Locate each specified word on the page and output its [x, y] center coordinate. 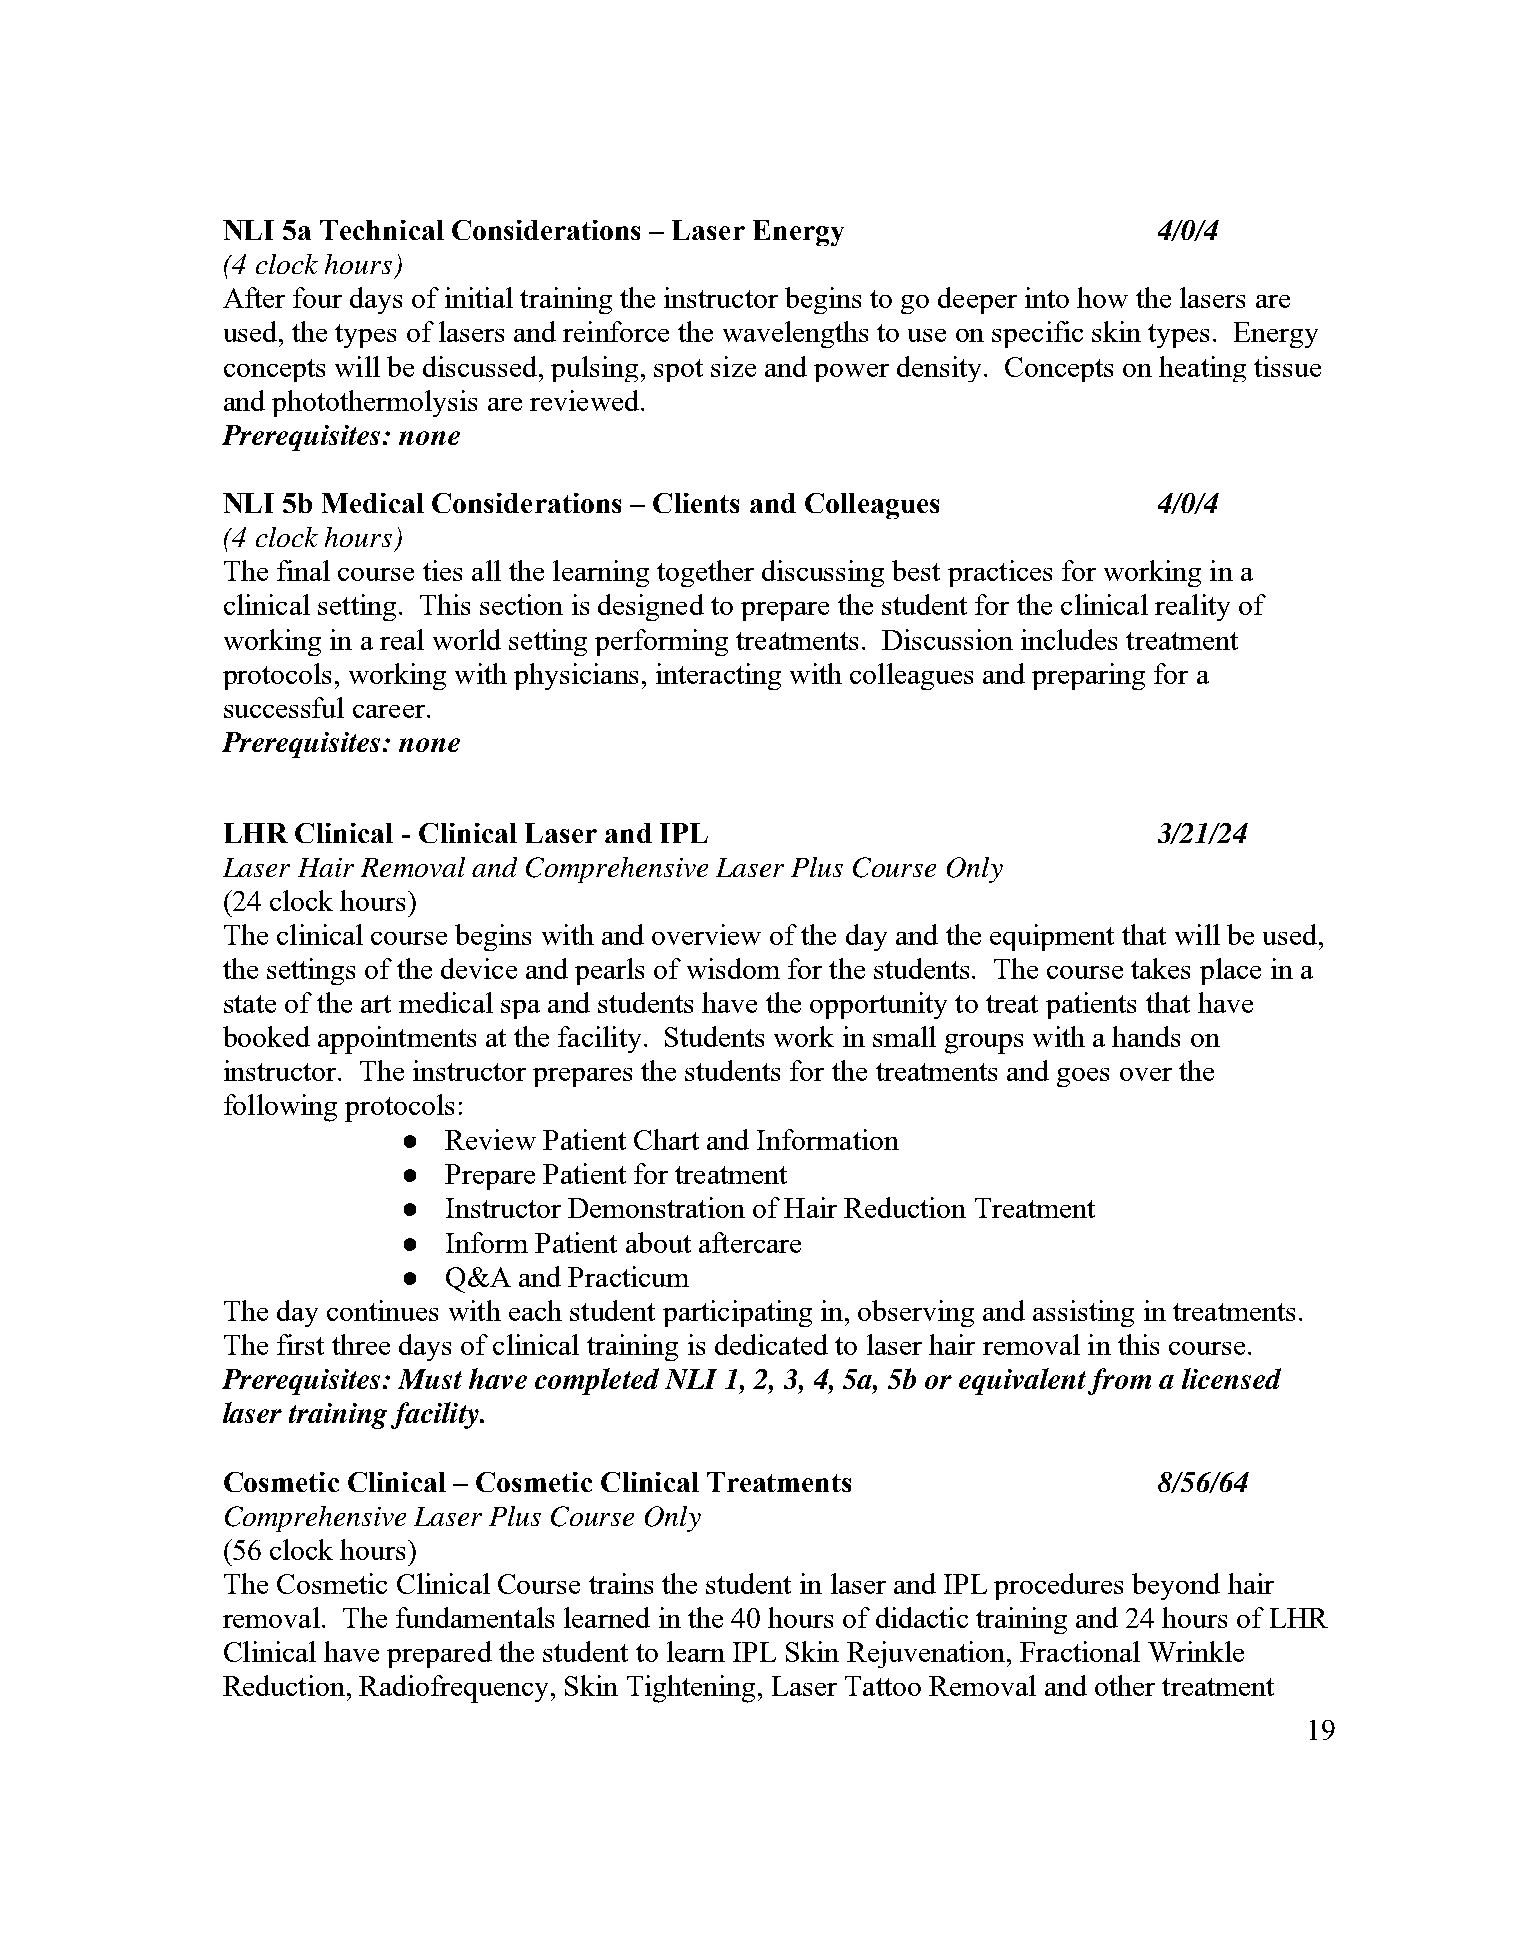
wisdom [733, 968]
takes [1160, 968]
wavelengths [795, 334]
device [479, 968]
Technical [382, 230]
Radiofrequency [453, 1689]
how [1102, 297]
